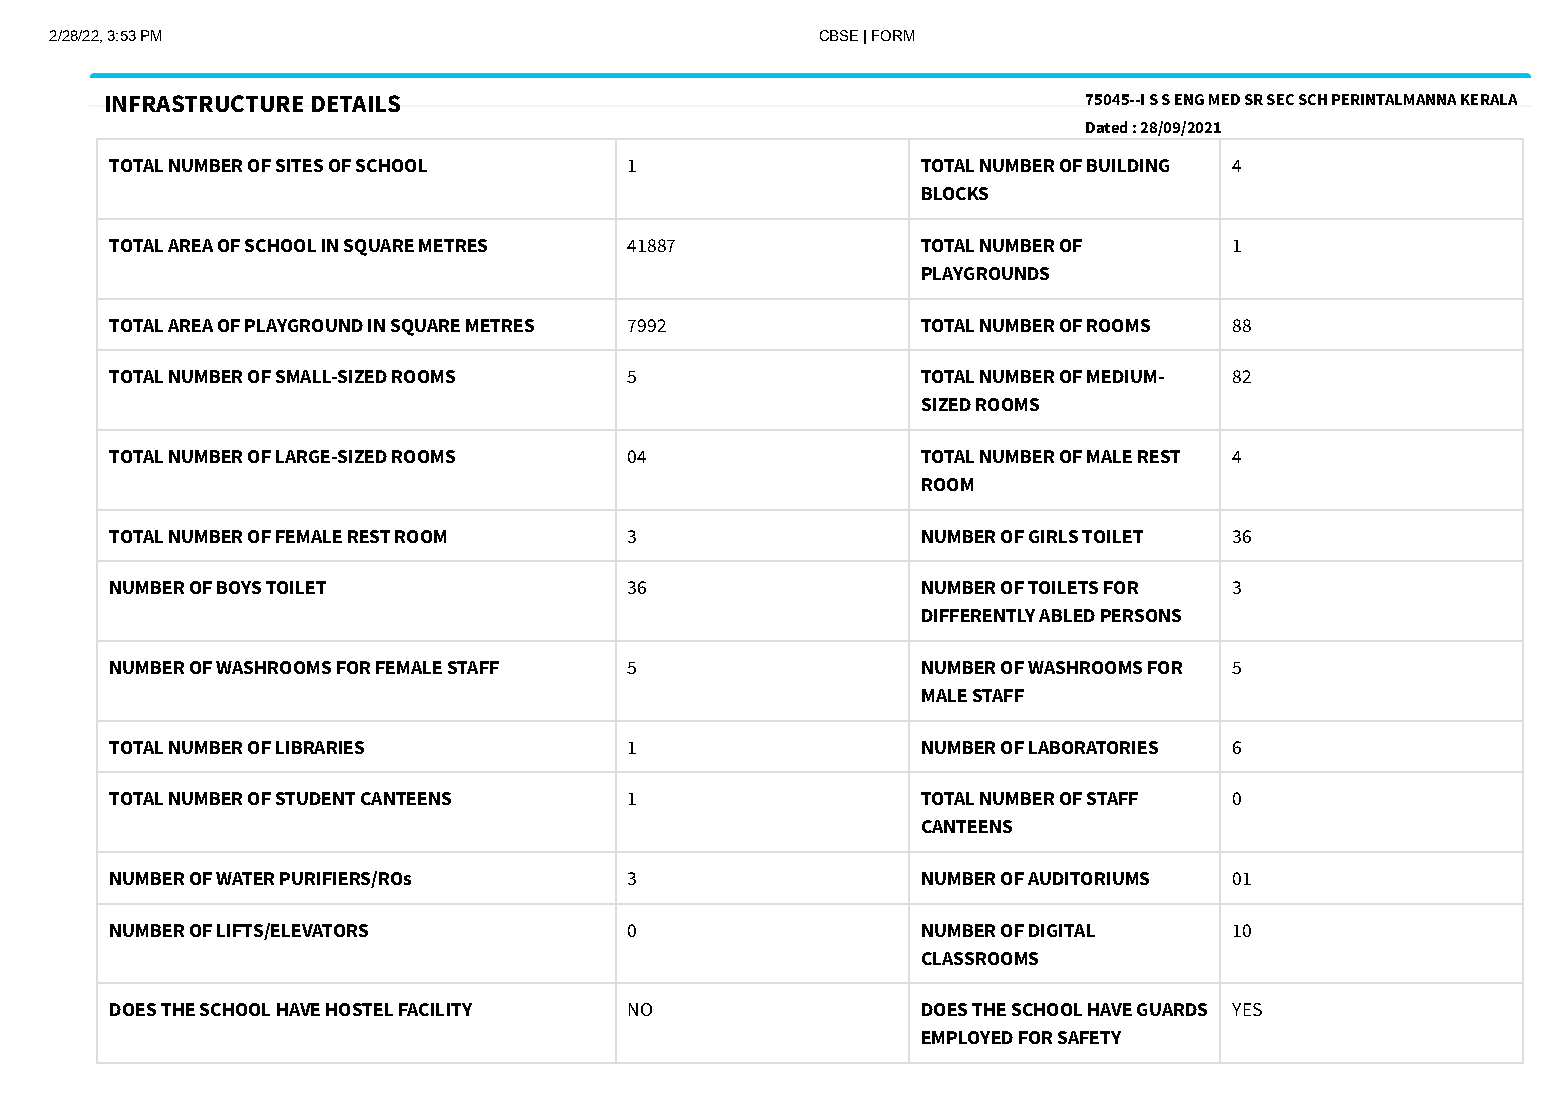 This screenshot has height=1106, width=1565. Describe the element at coordinates (1280, 99) in the screenshot. I see `SEC` at that location.
